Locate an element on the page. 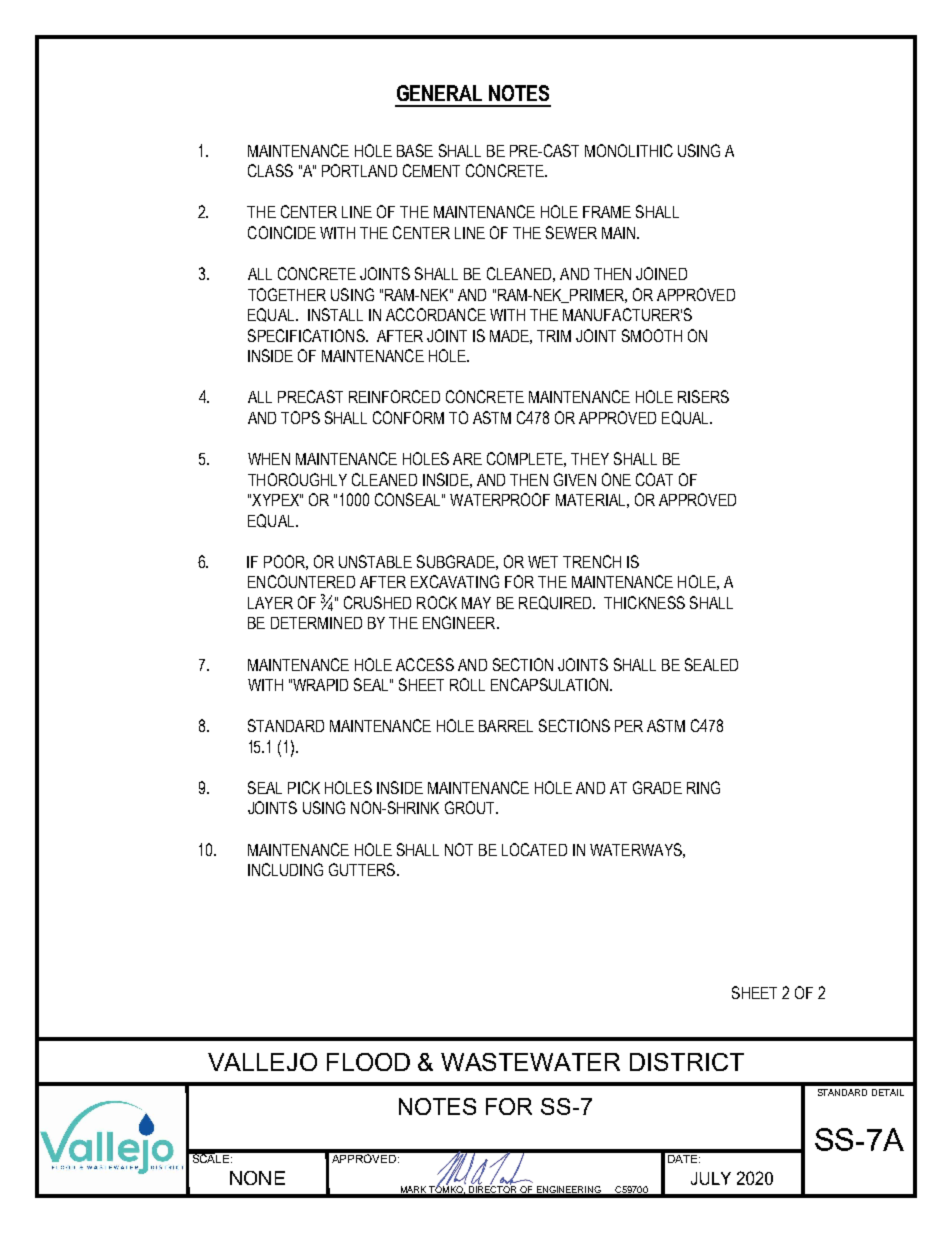 This document has width=952, height=1233. PORTLAND is located at coordinates (359, 170).
